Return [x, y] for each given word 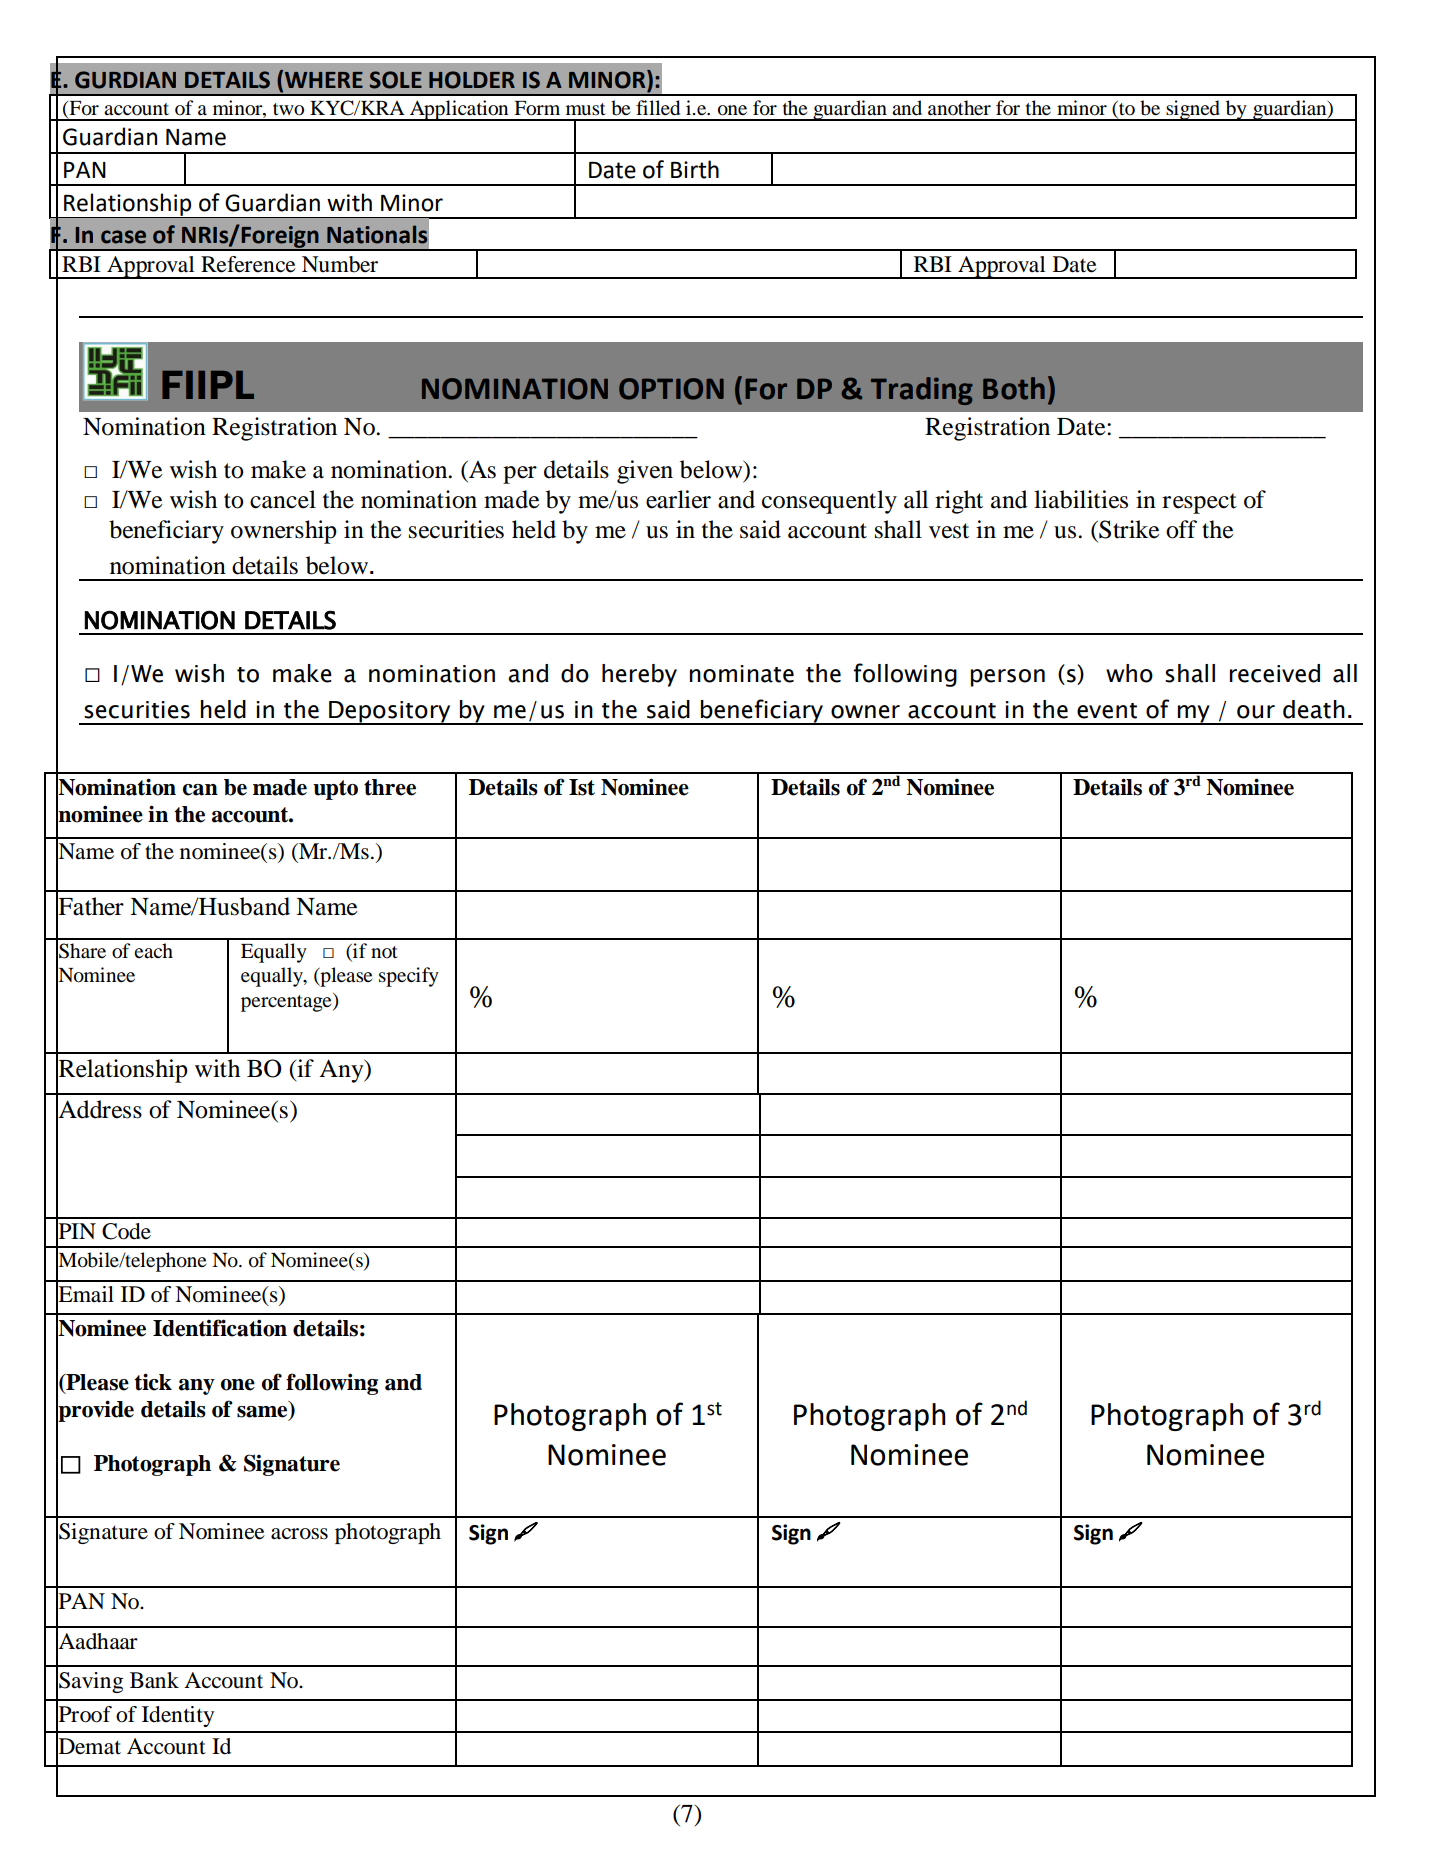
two [288, 109]
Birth [695, 169]
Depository [390, 713]
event [1107, 711]
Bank [154, 1680]
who [1129, 673]
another [959, 108]
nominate [742, 674]
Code [126, 1231]
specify [409, 977]
